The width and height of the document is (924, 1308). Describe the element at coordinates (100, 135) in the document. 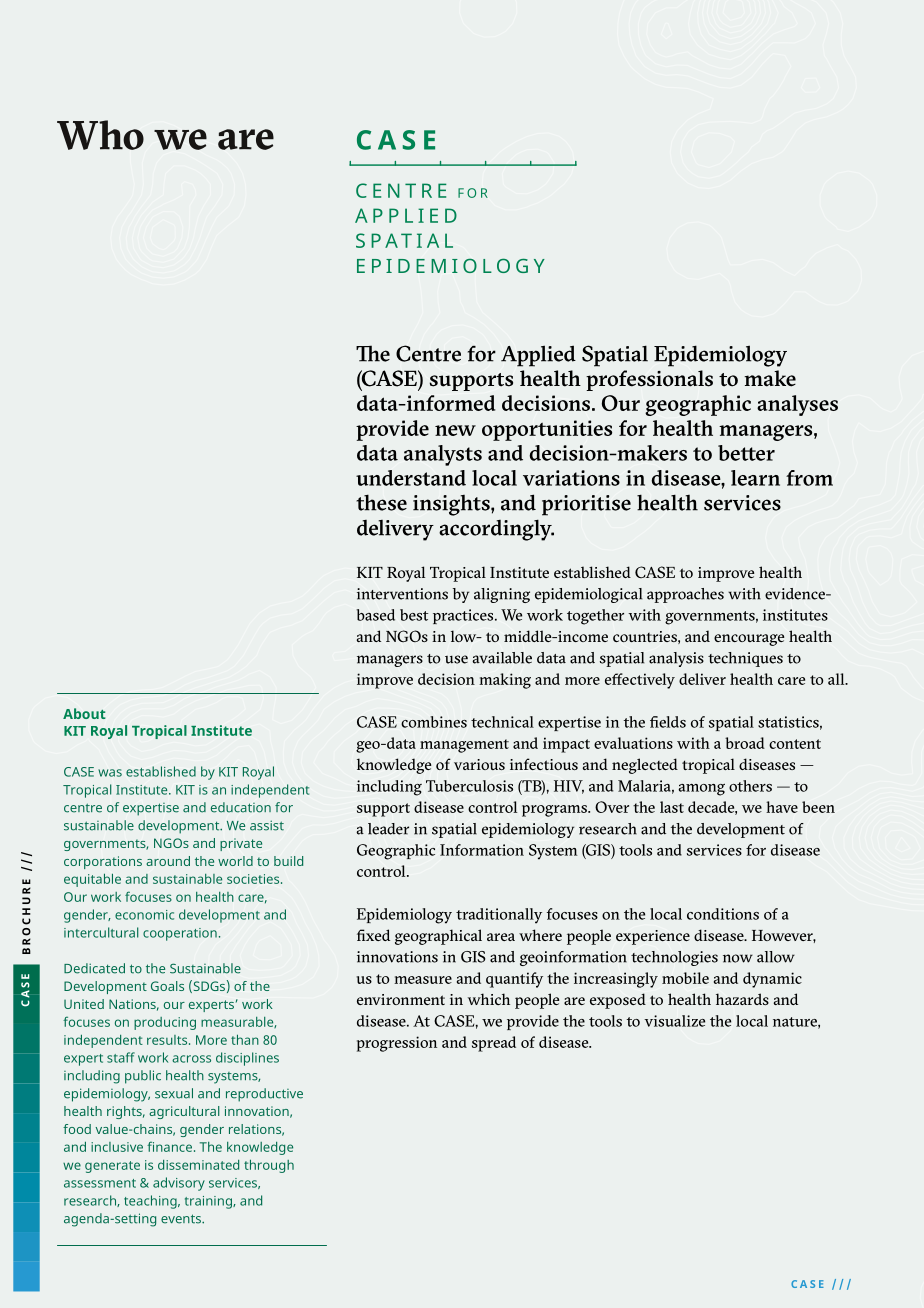

I see `Who` at that location.
